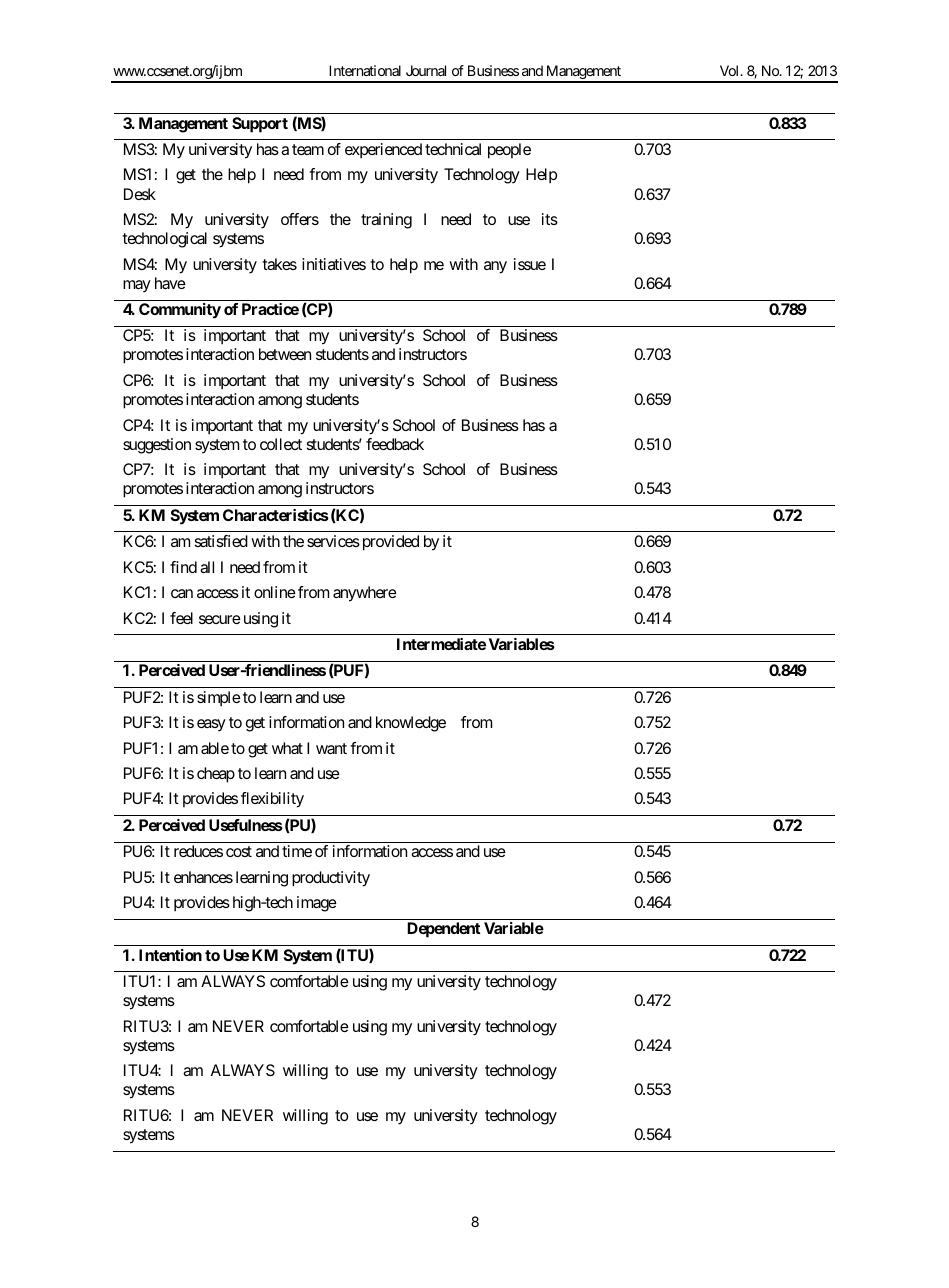 This screenshot has width=949, height=1288. I want to click on issue, so click(530, 264).
